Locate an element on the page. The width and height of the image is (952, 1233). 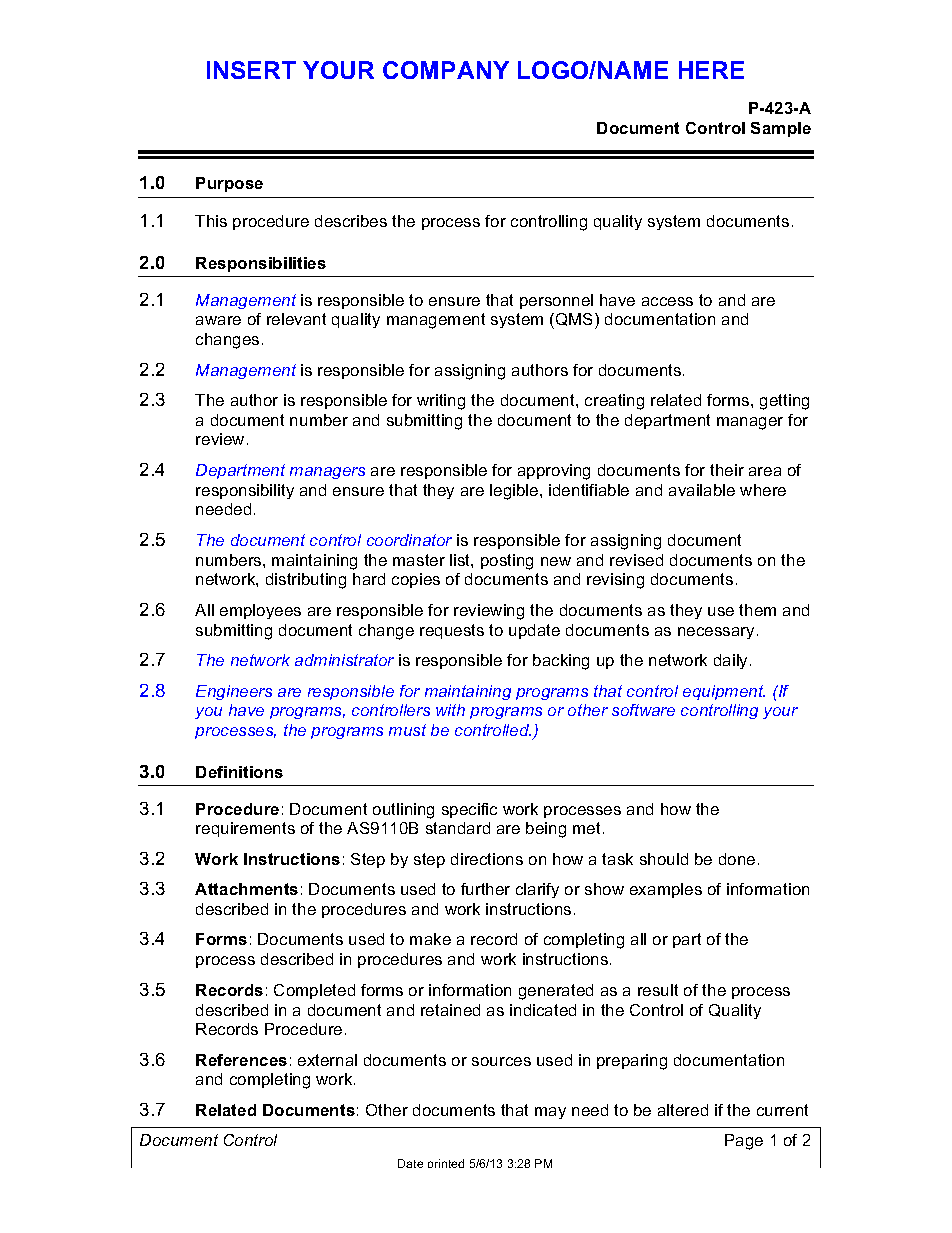
COMPANY is located at coordinates (446, 70).
